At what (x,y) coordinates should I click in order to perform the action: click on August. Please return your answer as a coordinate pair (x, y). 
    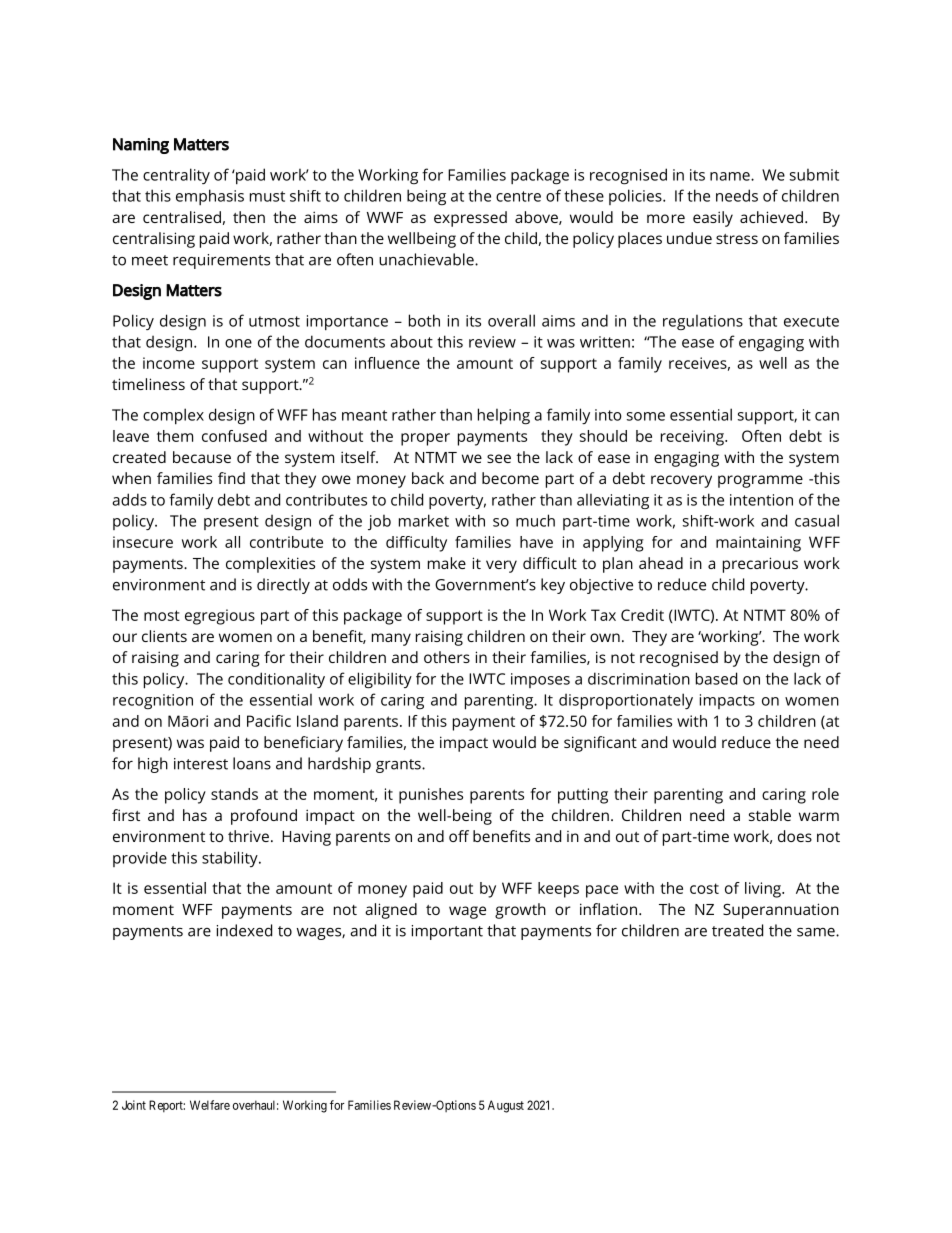
    Looking at the image, I should click on (506, 1106).
